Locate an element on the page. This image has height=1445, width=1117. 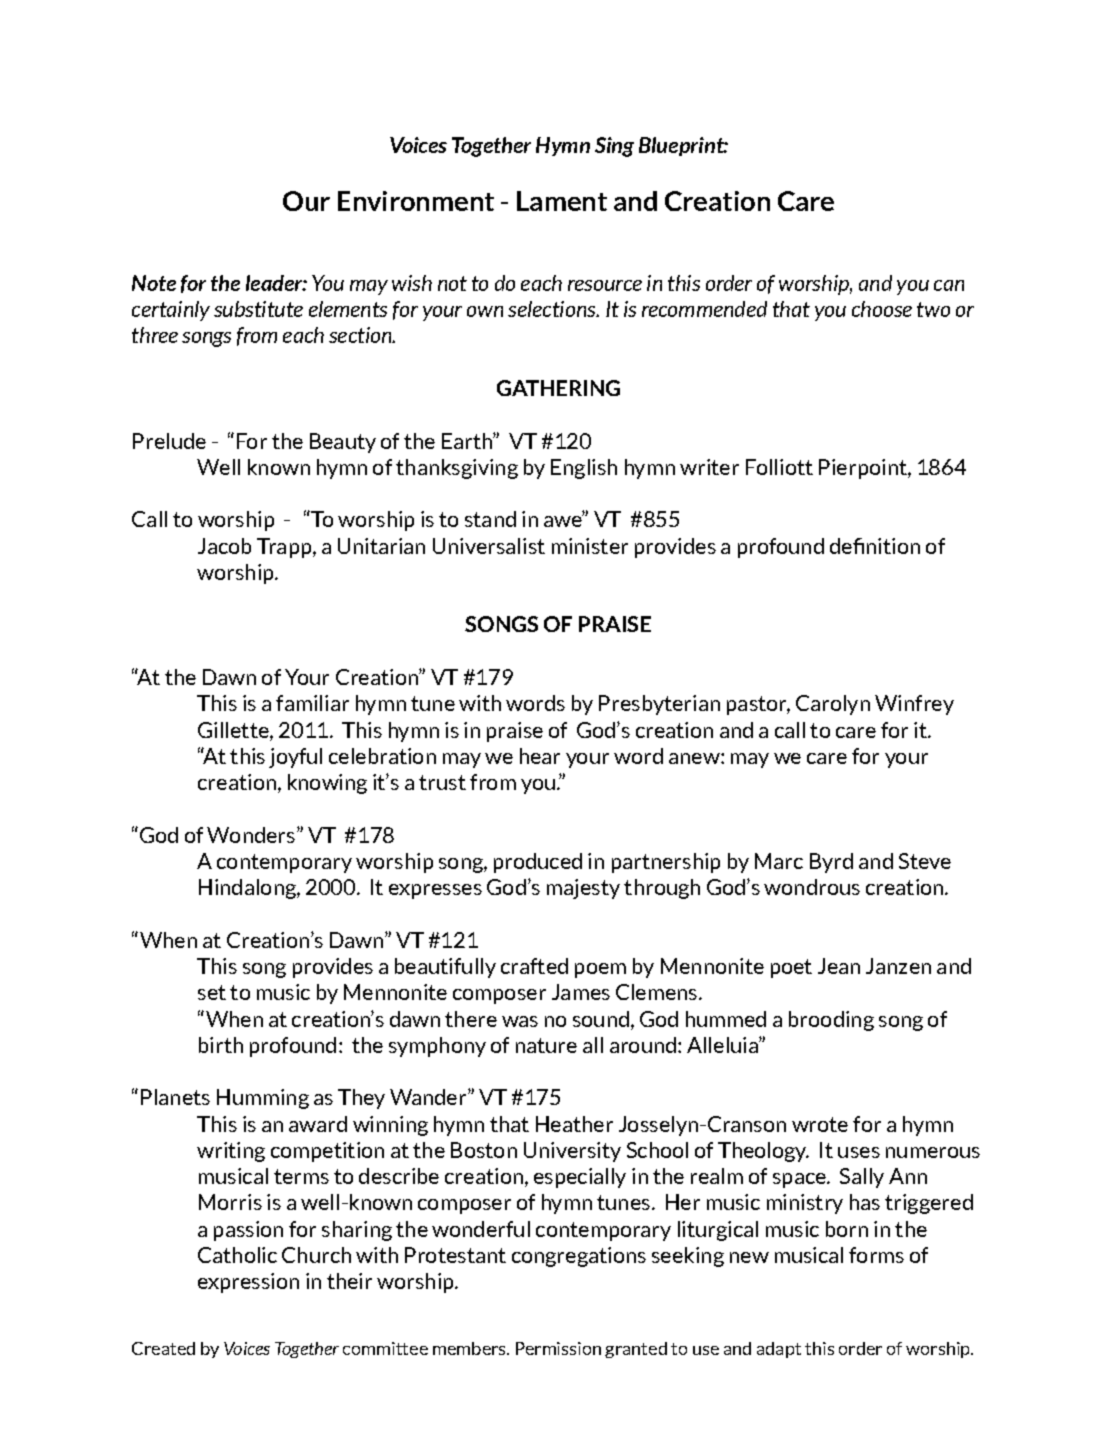
definition is located at coordinates (875, 546).
